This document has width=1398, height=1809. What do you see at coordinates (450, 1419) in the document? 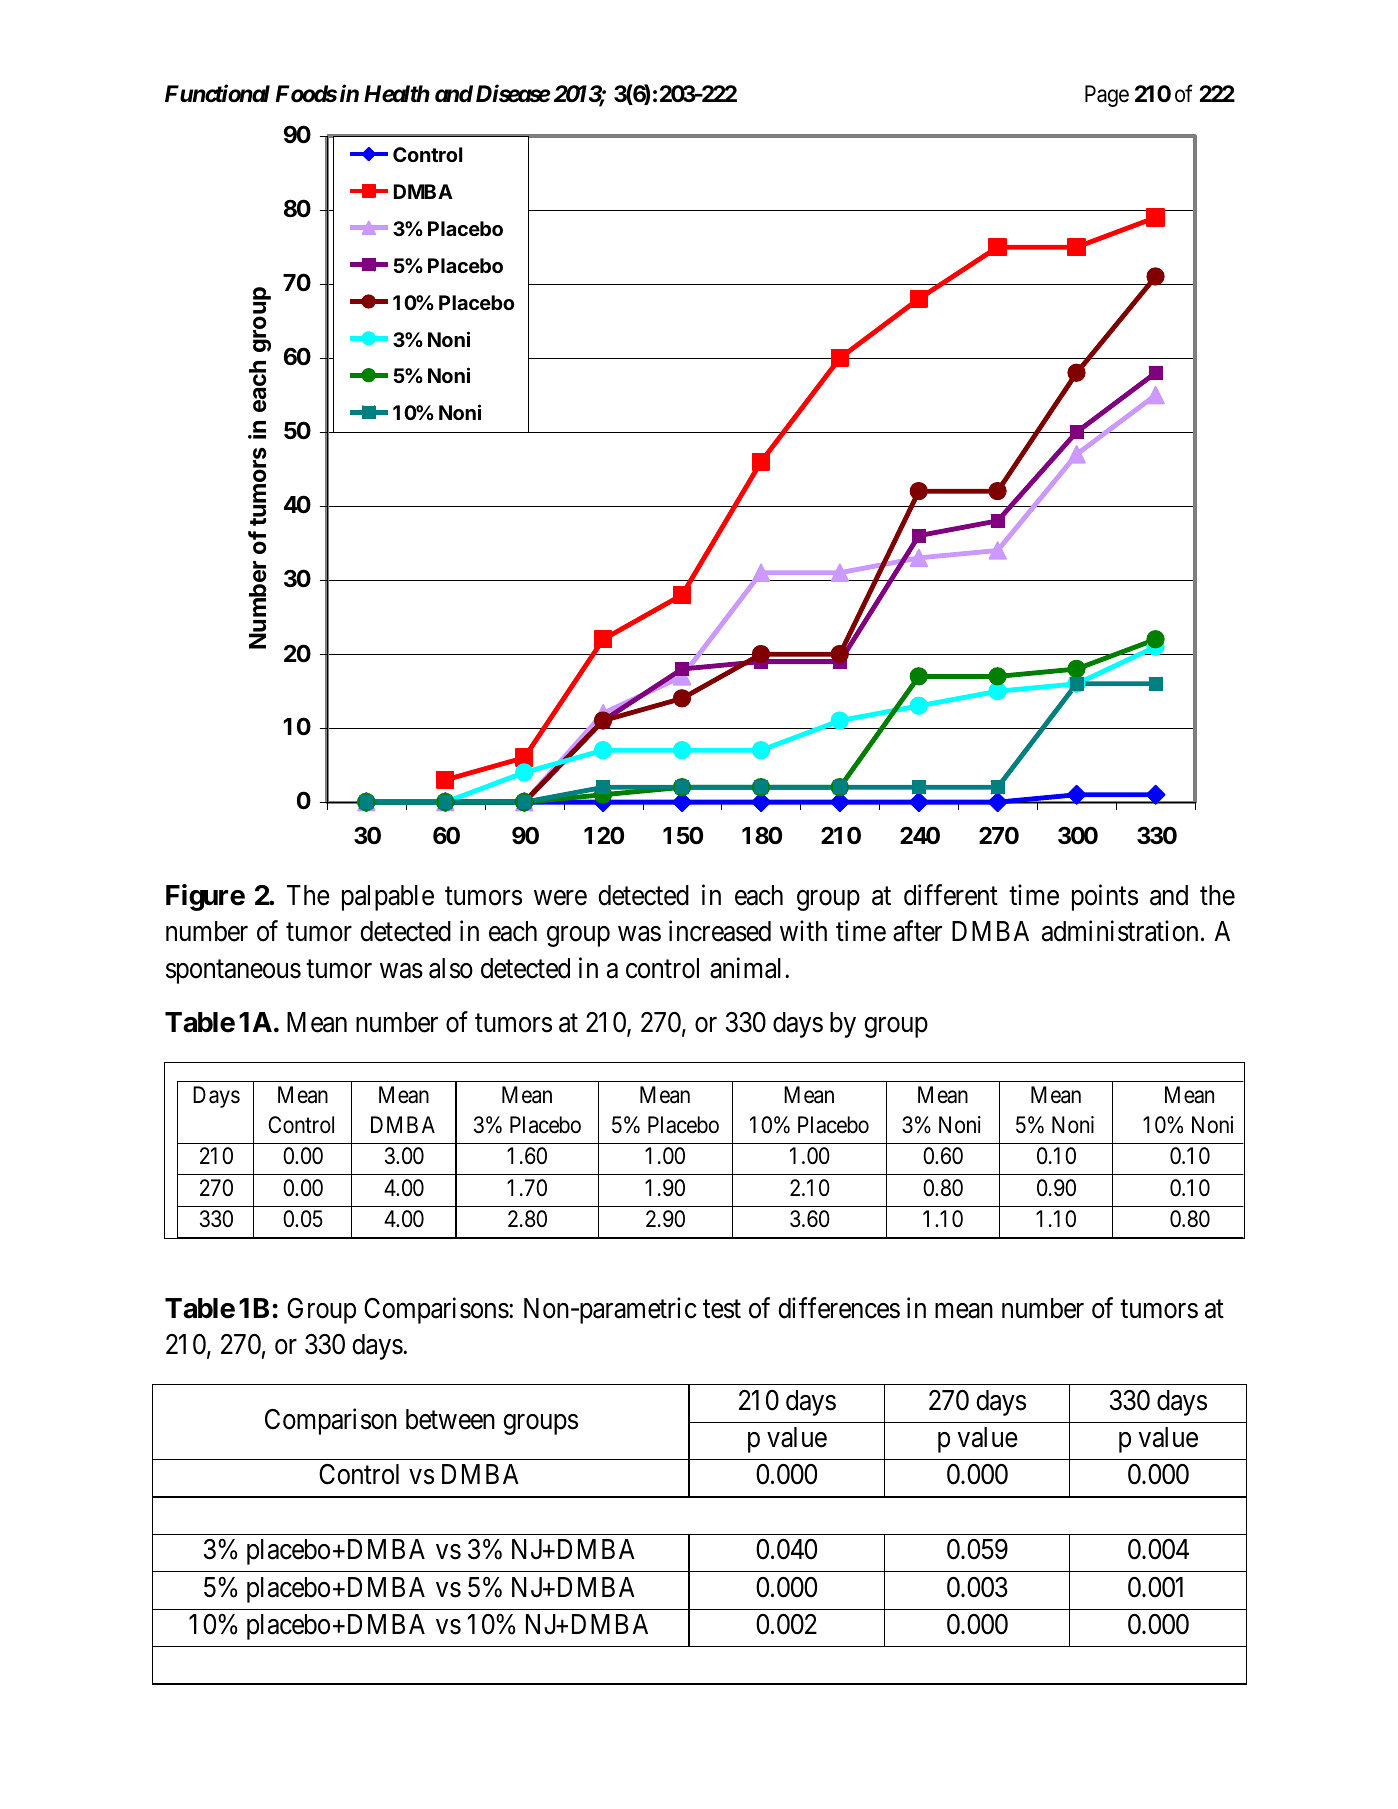
I see `between` at bounding box center [450, 1419].
